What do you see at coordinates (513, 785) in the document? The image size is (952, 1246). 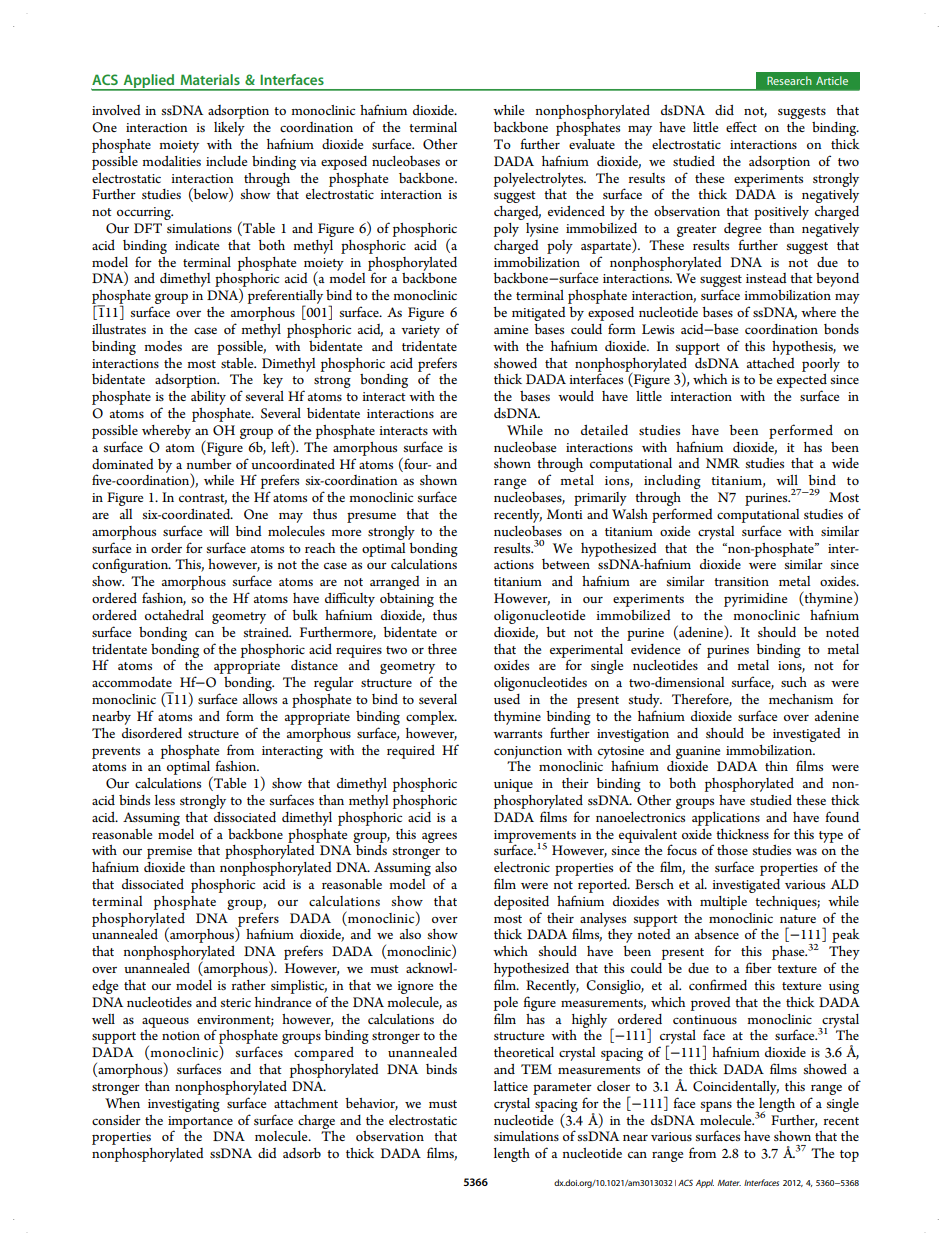 I see `unique` at bounding box center [513, 785].
